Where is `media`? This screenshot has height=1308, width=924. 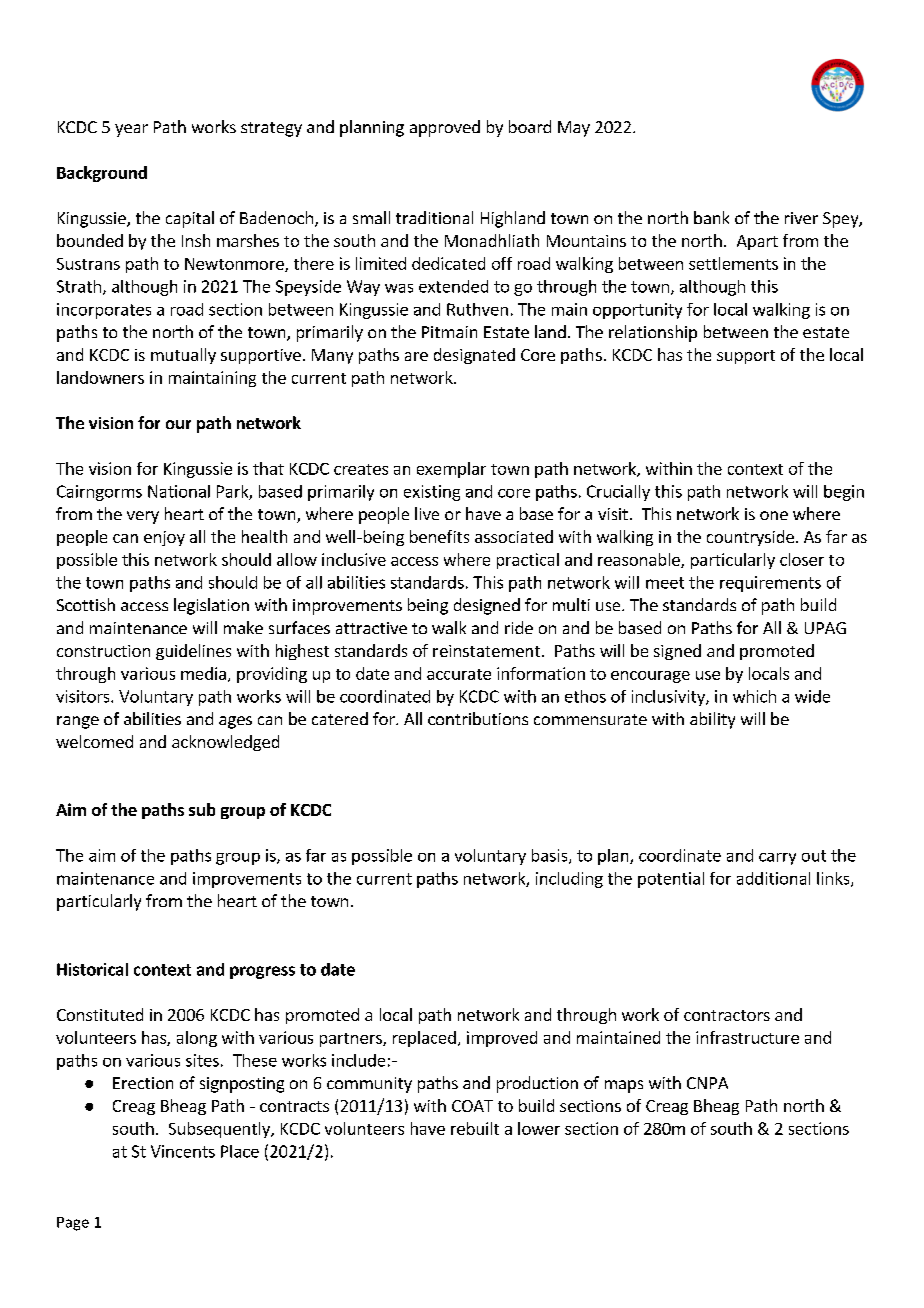 media is located at coordinates (203, 673).
